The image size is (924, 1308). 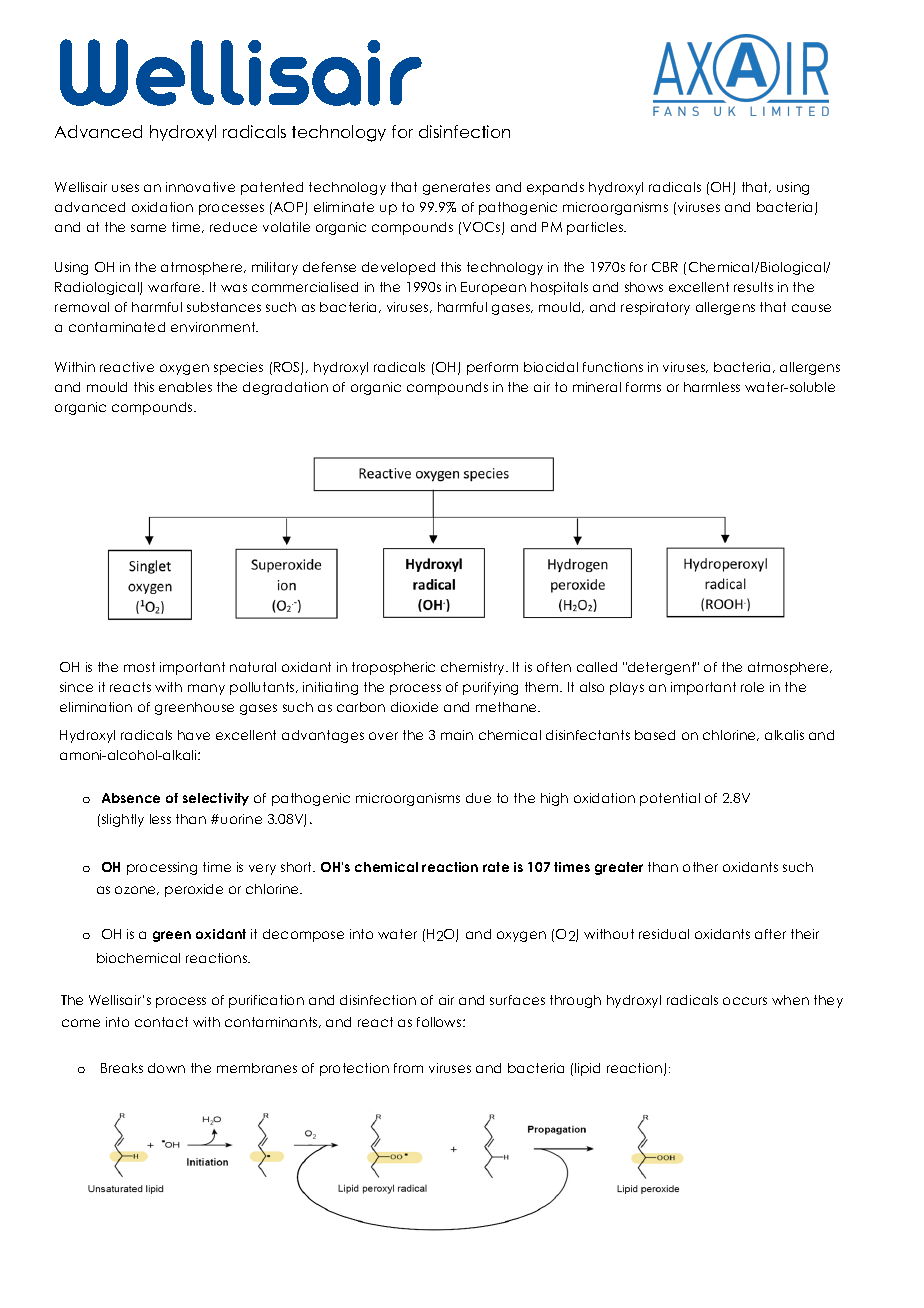 I want to click on most, so click(x=139, y=667).
